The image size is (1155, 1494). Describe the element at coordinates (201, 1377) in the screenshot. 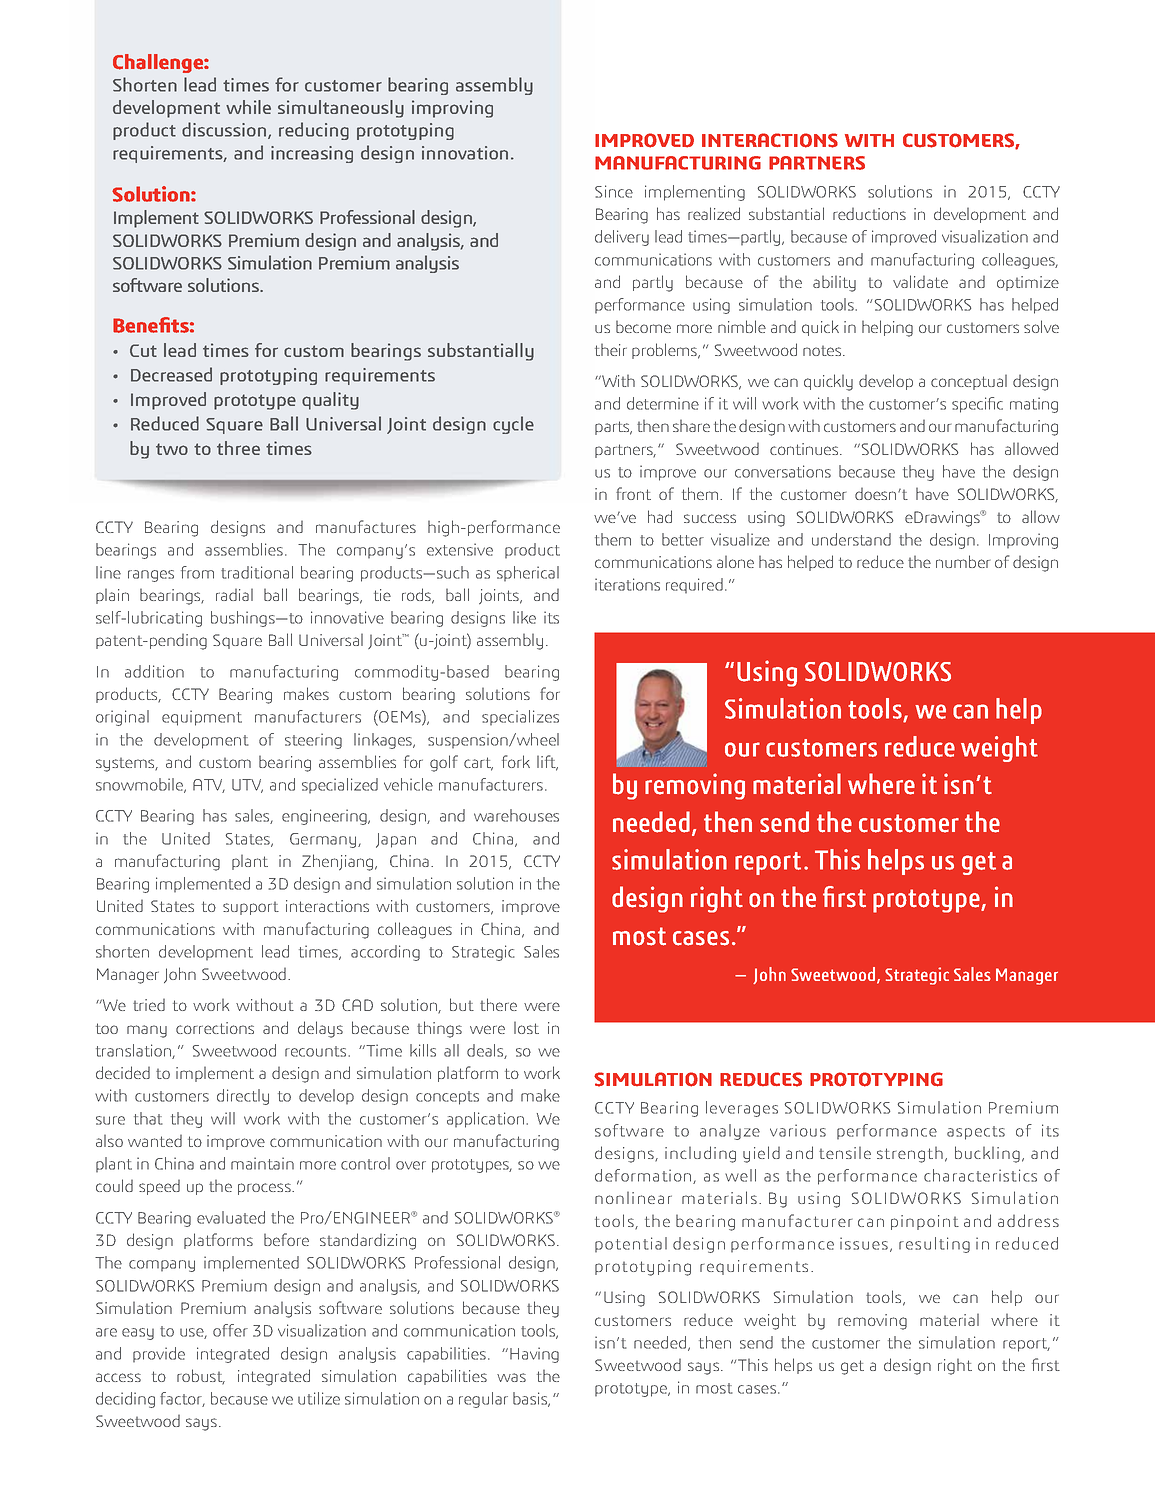

I see `robust` at that location.
